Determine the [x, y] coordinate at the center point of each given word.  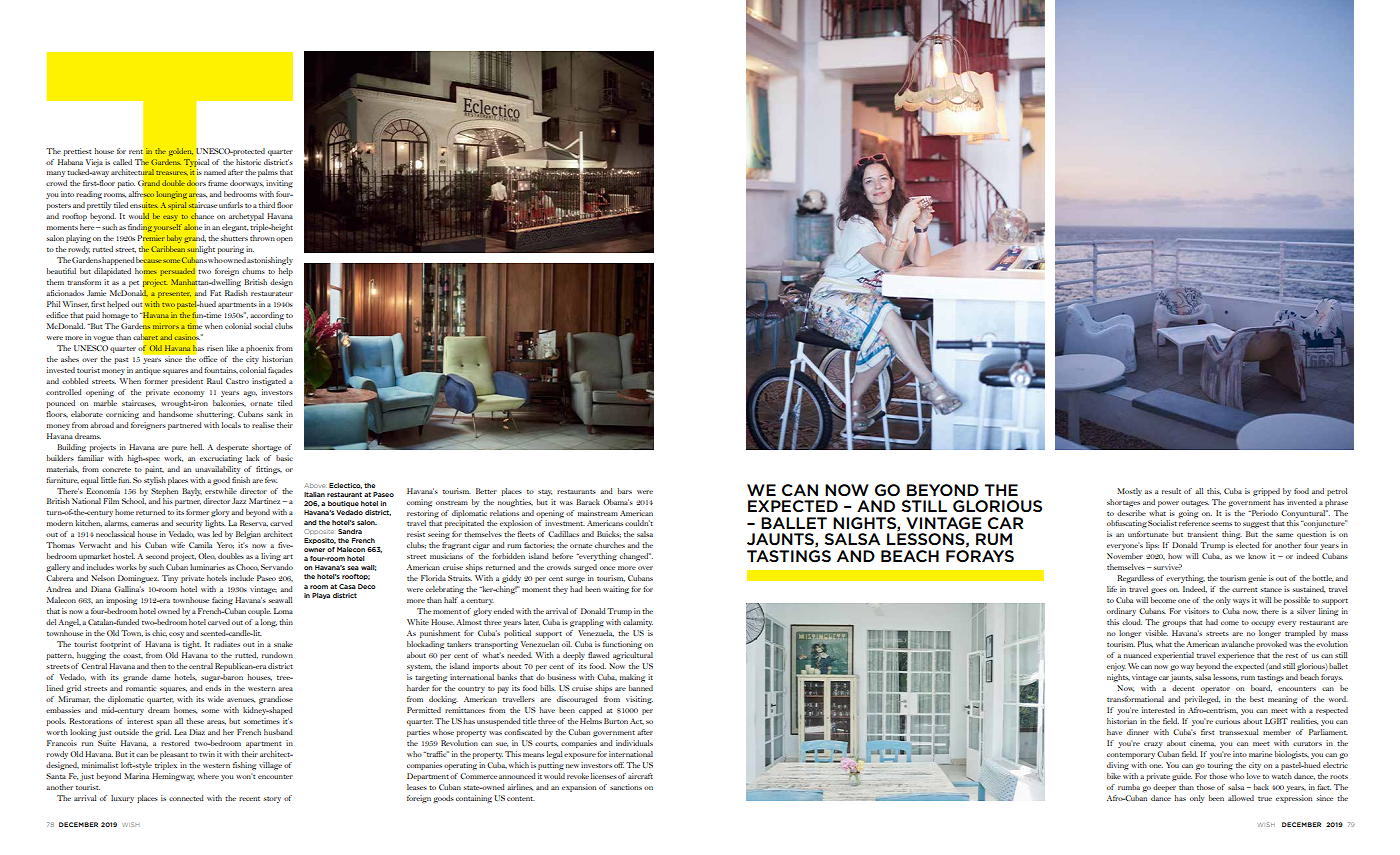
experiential [1174, 656]
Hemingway [173, 777]
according [267, 316]
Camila [200, 545]
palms [268, 173]
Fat [215, 293]
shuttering [215, 415]
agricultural [633, 656]
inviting [279, 184]
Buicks [609, 534]
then [158, 666]
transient [1202, 534]
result [1171, 491]
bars [625, 491]
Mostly [1129, 492]
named [215, 172]
